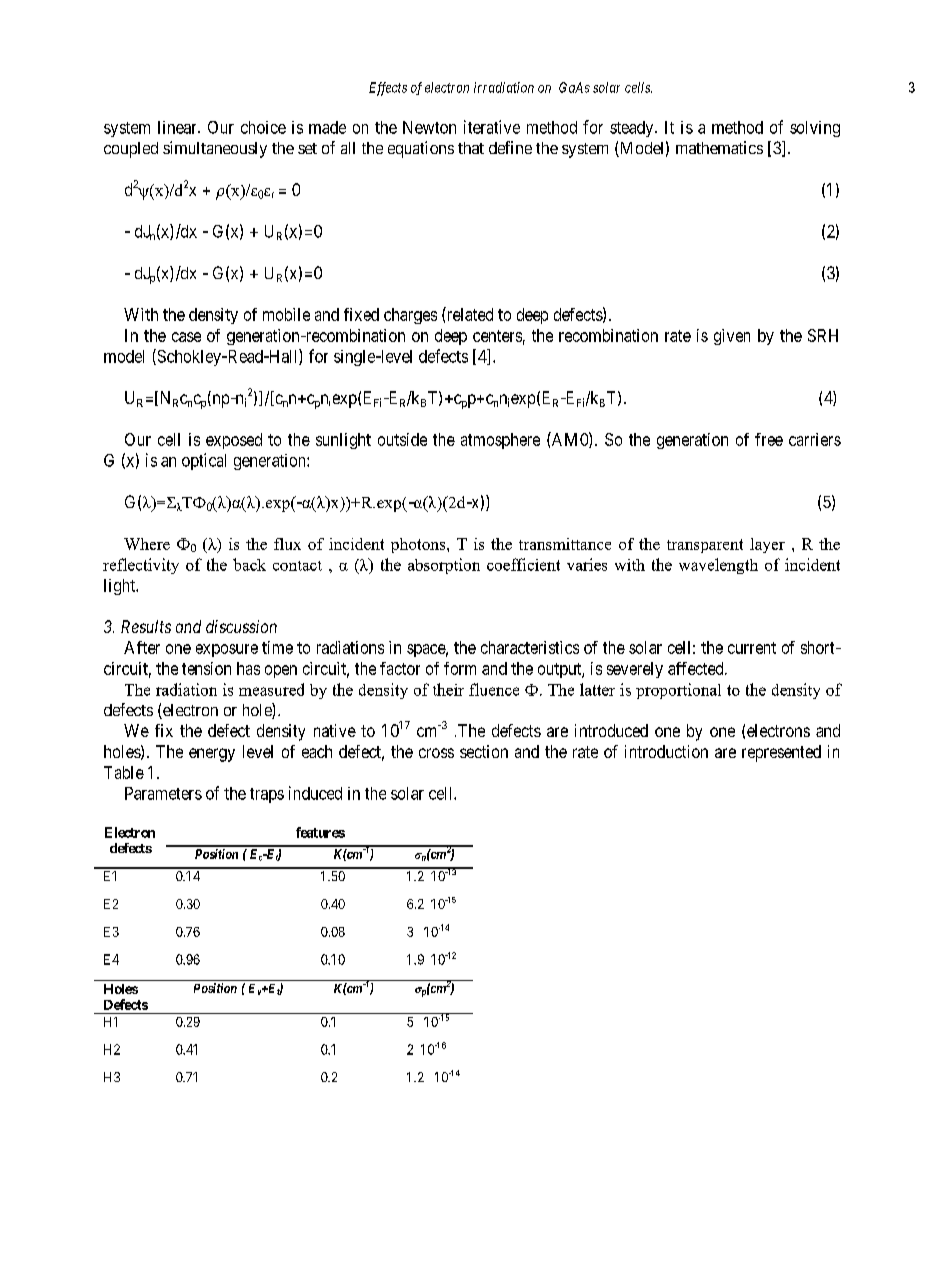  I want to click on mathematics, so click(719, 147).
